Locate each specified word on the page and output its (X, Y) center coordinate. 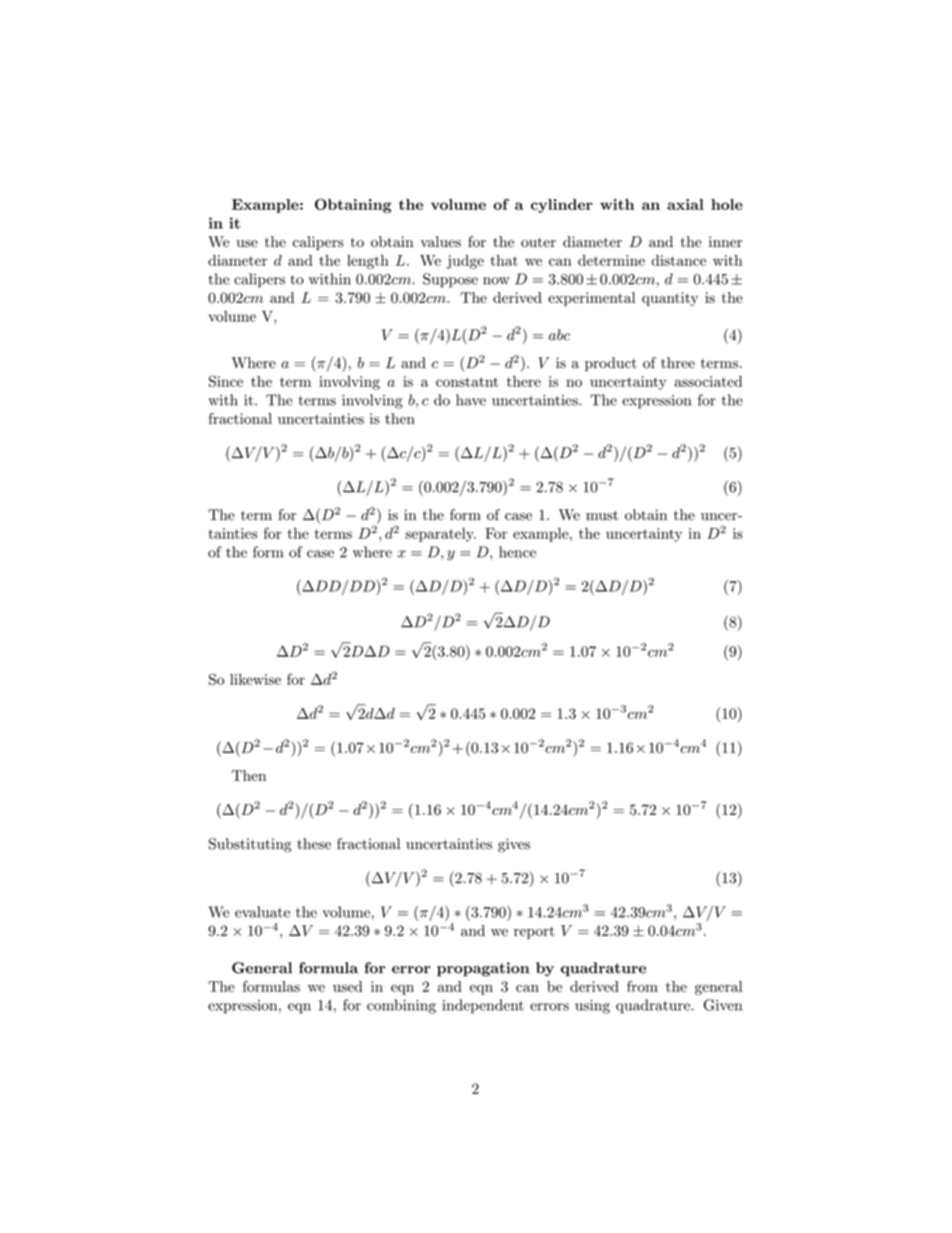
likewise (255, 679)
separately (440, 535)
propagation (483, 969)
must (602, 515)
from (642, 986)
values (441, 242)
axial (685, 204)
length (368, 262)
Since (226, 381)
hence (517, 552)
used (347, 986)
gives (514, 845)
